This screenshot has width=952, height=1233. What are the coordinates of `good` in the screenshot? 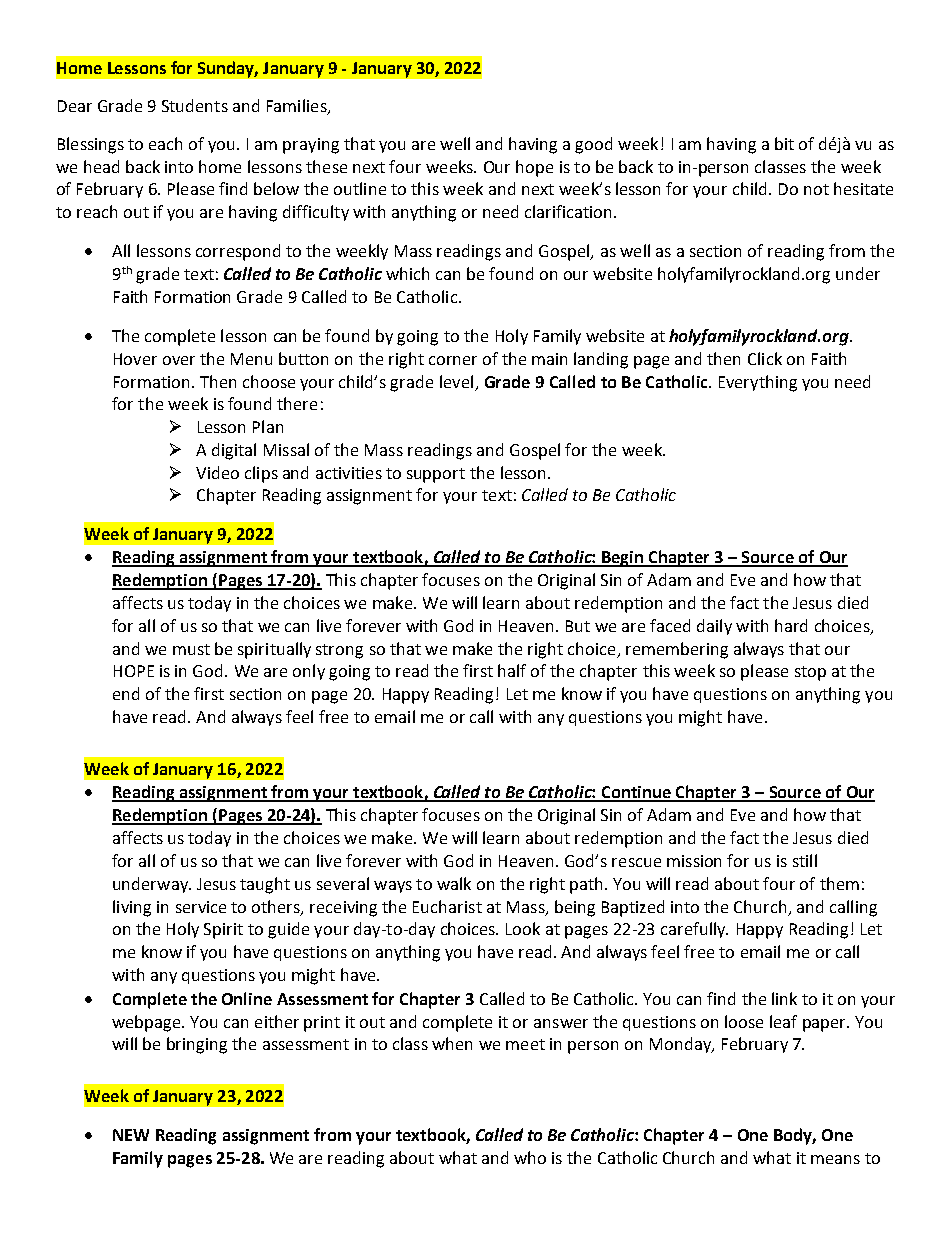 It's located at (593, 145).
